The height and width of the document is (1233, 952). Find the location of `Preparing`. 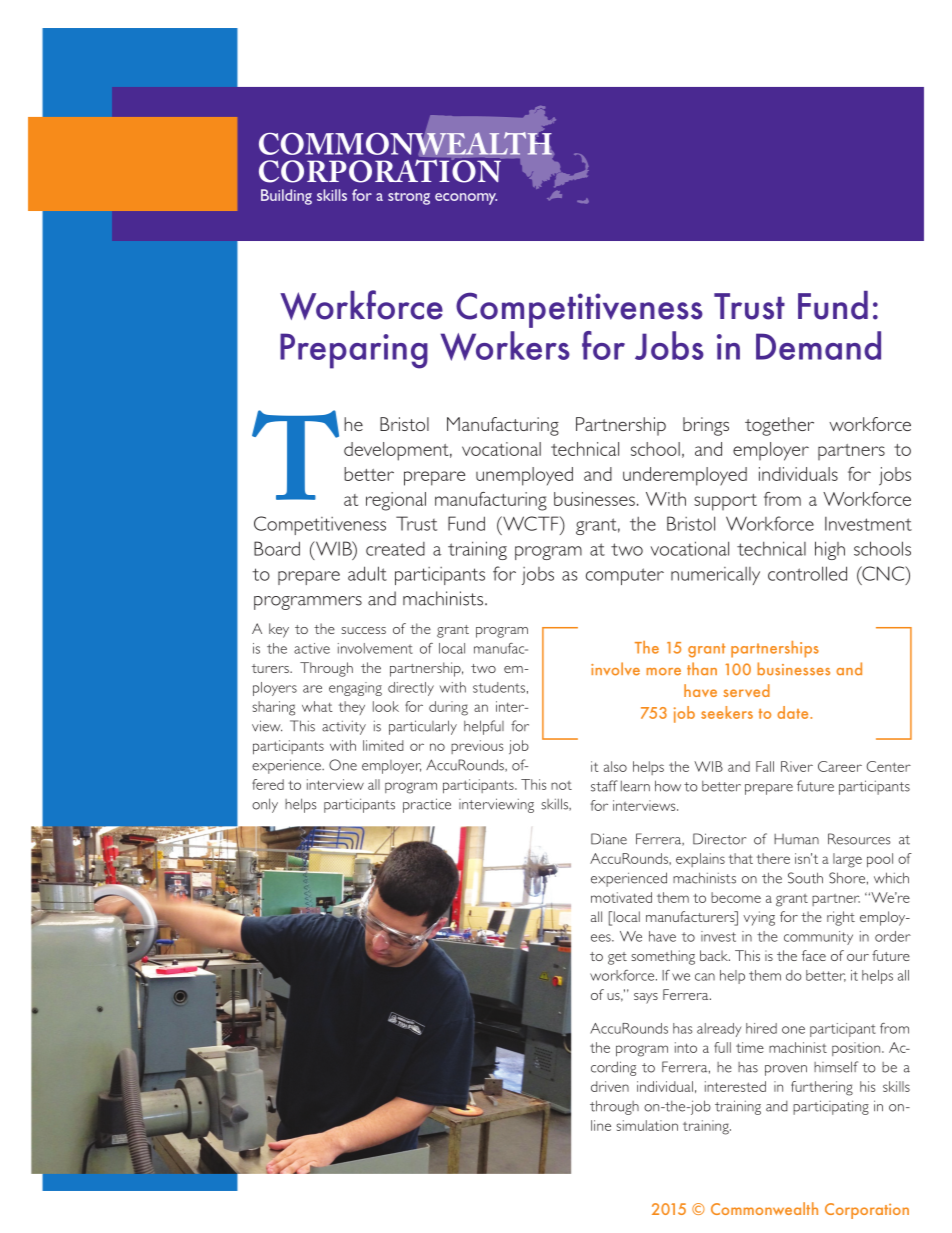

Preparing is located at coordinates (354, 351).
